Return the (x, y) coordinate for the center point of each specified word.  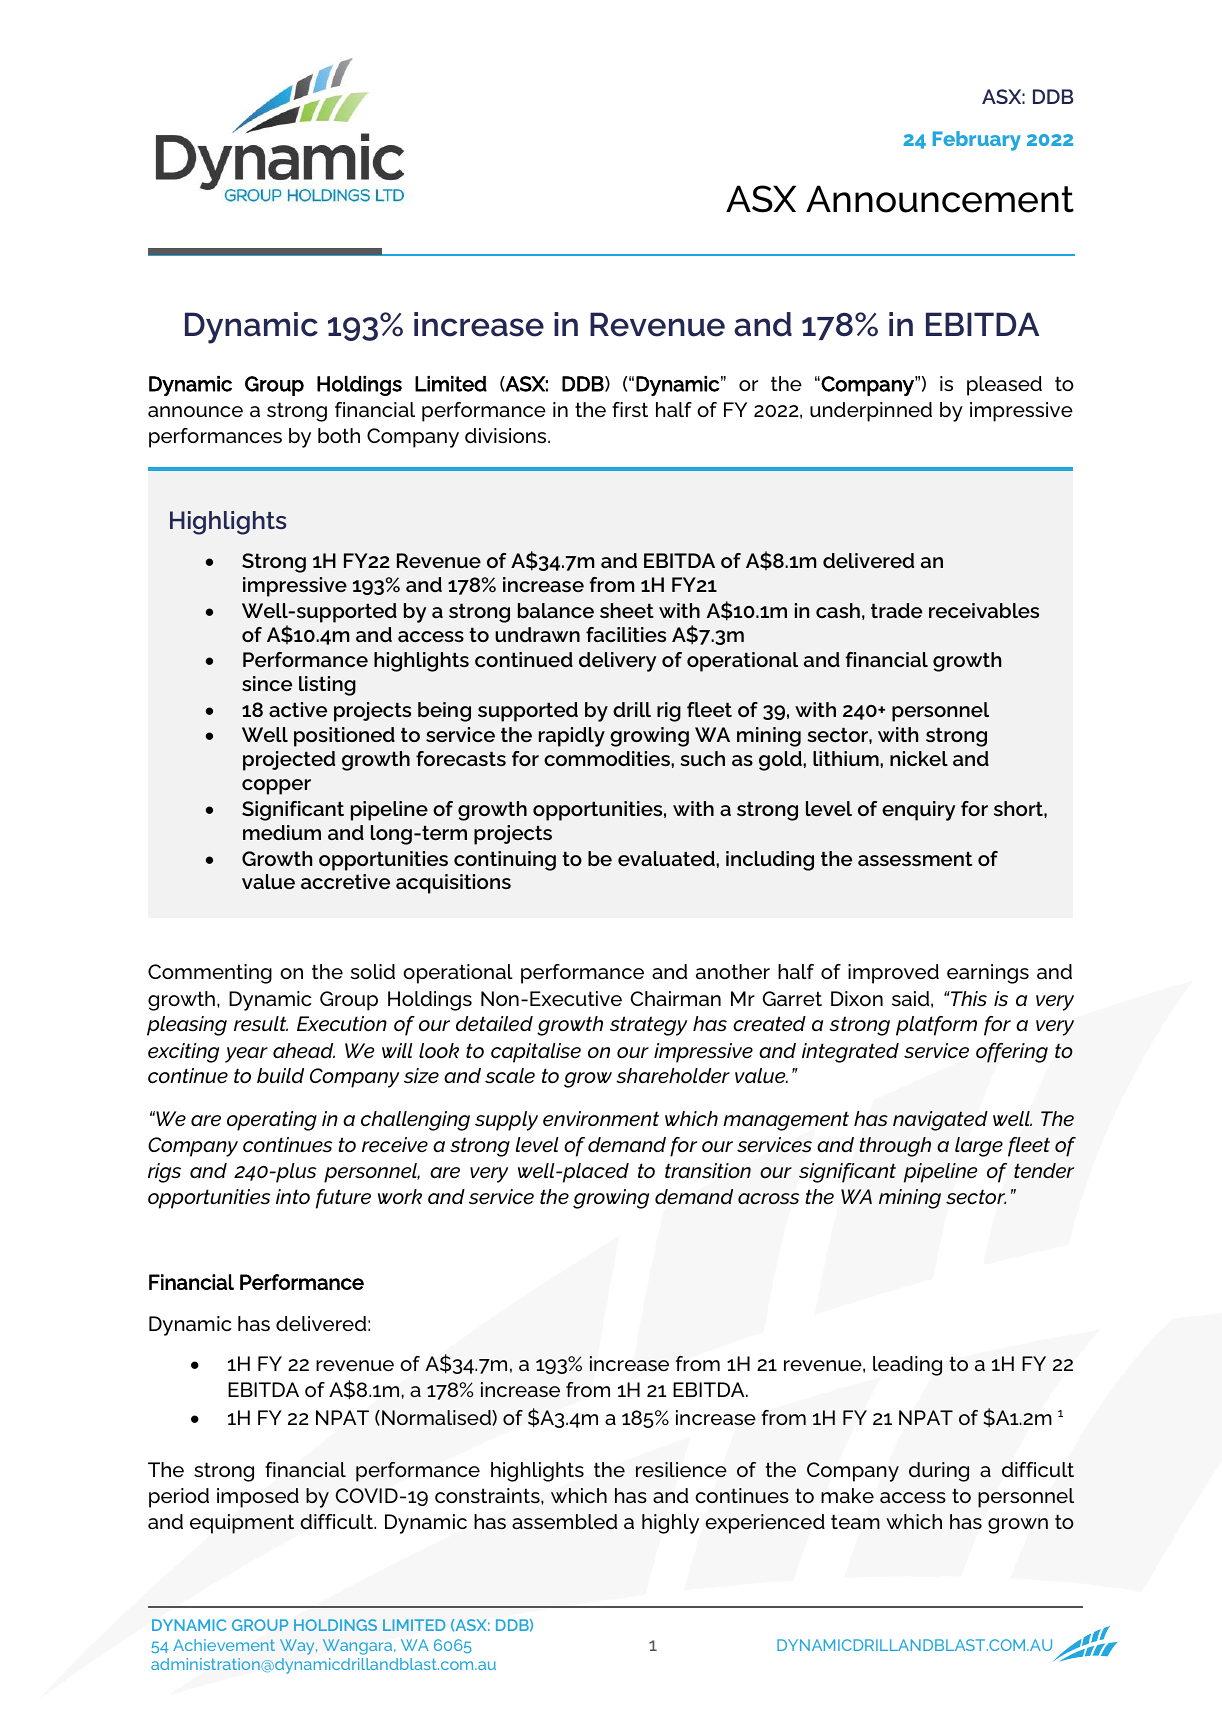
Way (298, 1647)
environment (601, 1118)
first (630, 409)
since (267, 683)
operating (272, 1121)
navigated (940, 1121)
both (339, 435)
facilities (626, 634)
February (977, 141)
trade (896, 610)
